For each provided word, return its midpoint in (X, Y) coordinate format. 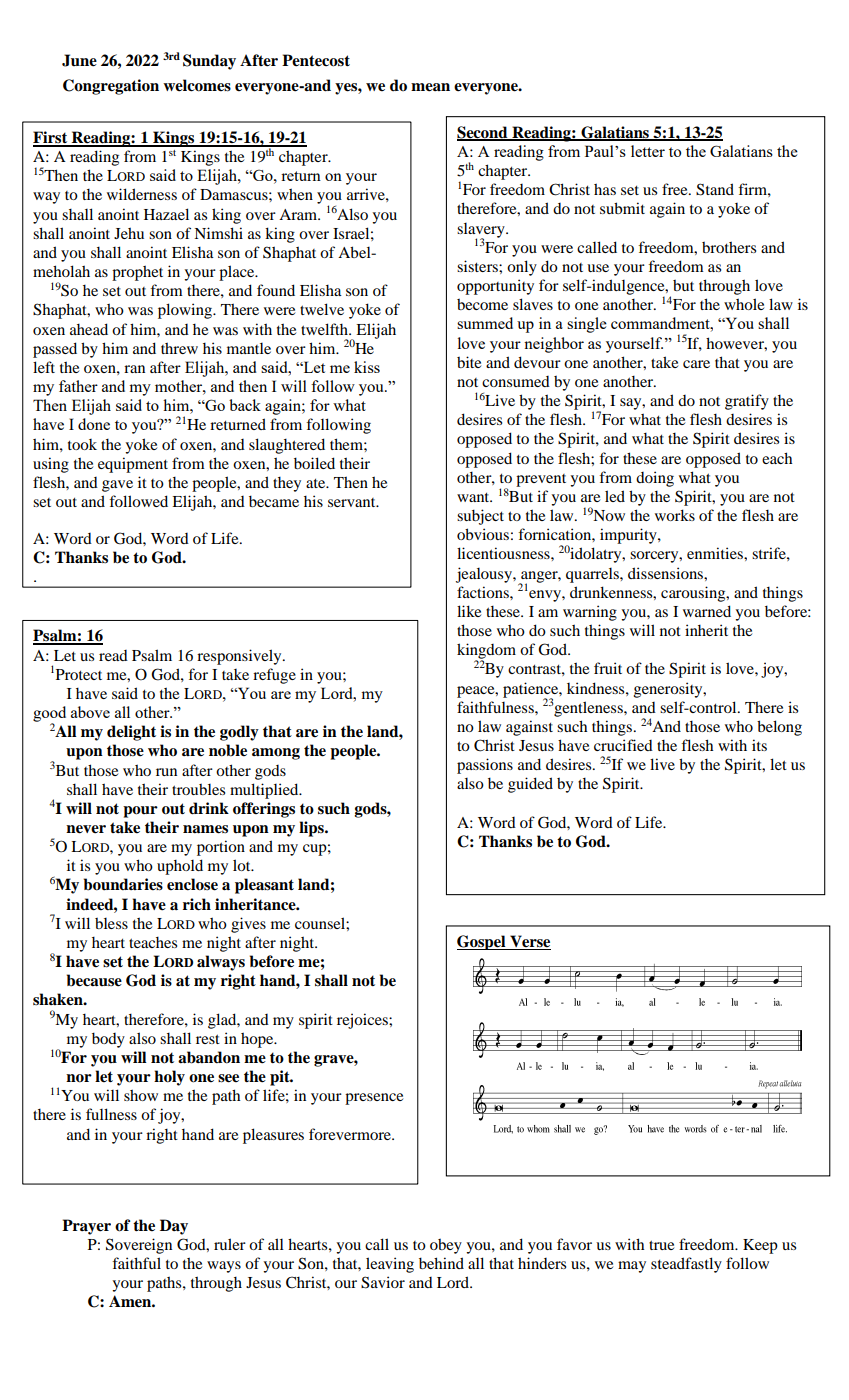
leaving (390, 1265)
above (90, 712)
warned (707, 611)
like (469, 611)
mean (430, 87)
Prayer (86, 1227)
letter (648, 151)
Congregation (111, 87)
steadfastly (686, 1265)
